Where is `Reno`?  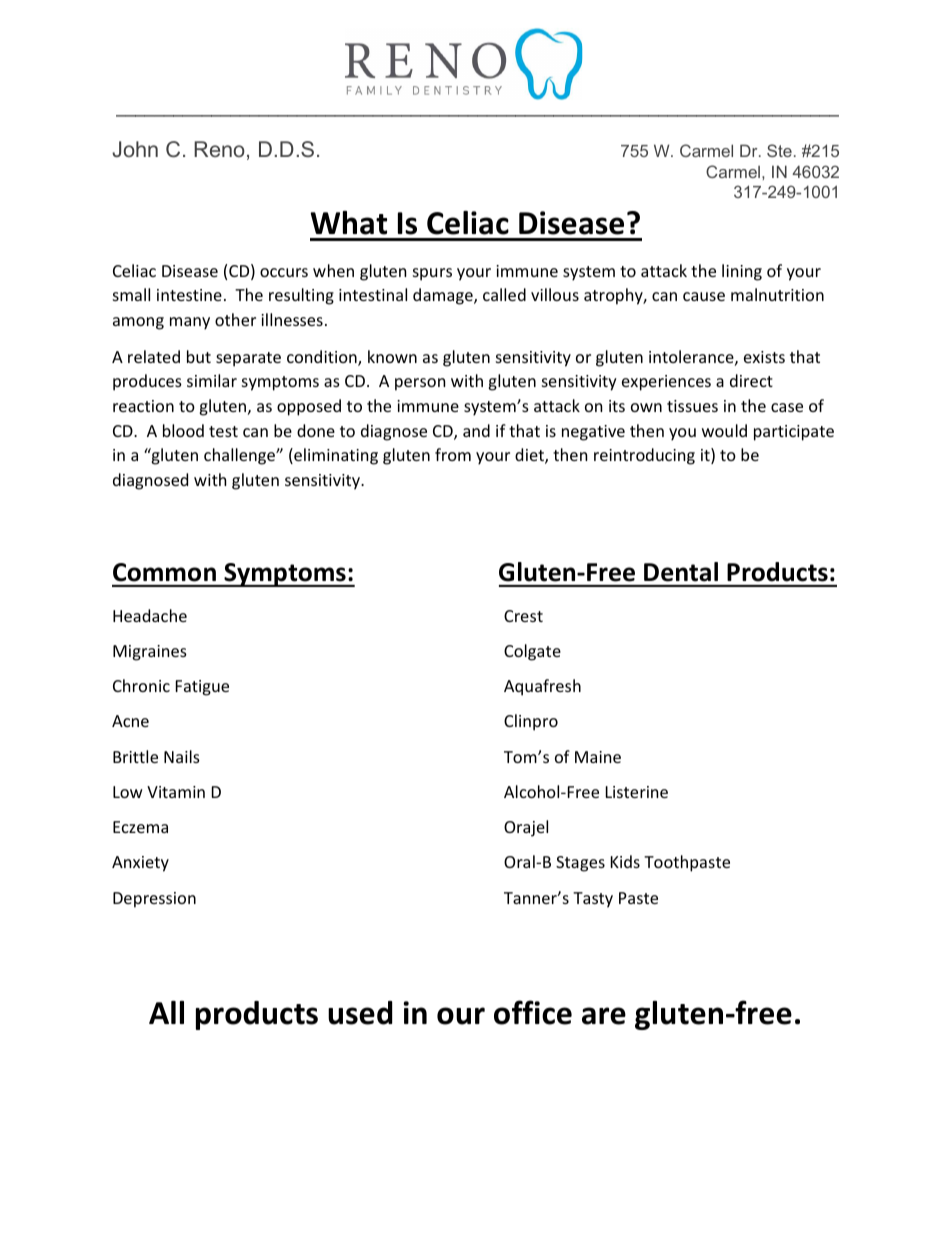 Reno is located at coordinates (219, 149).
